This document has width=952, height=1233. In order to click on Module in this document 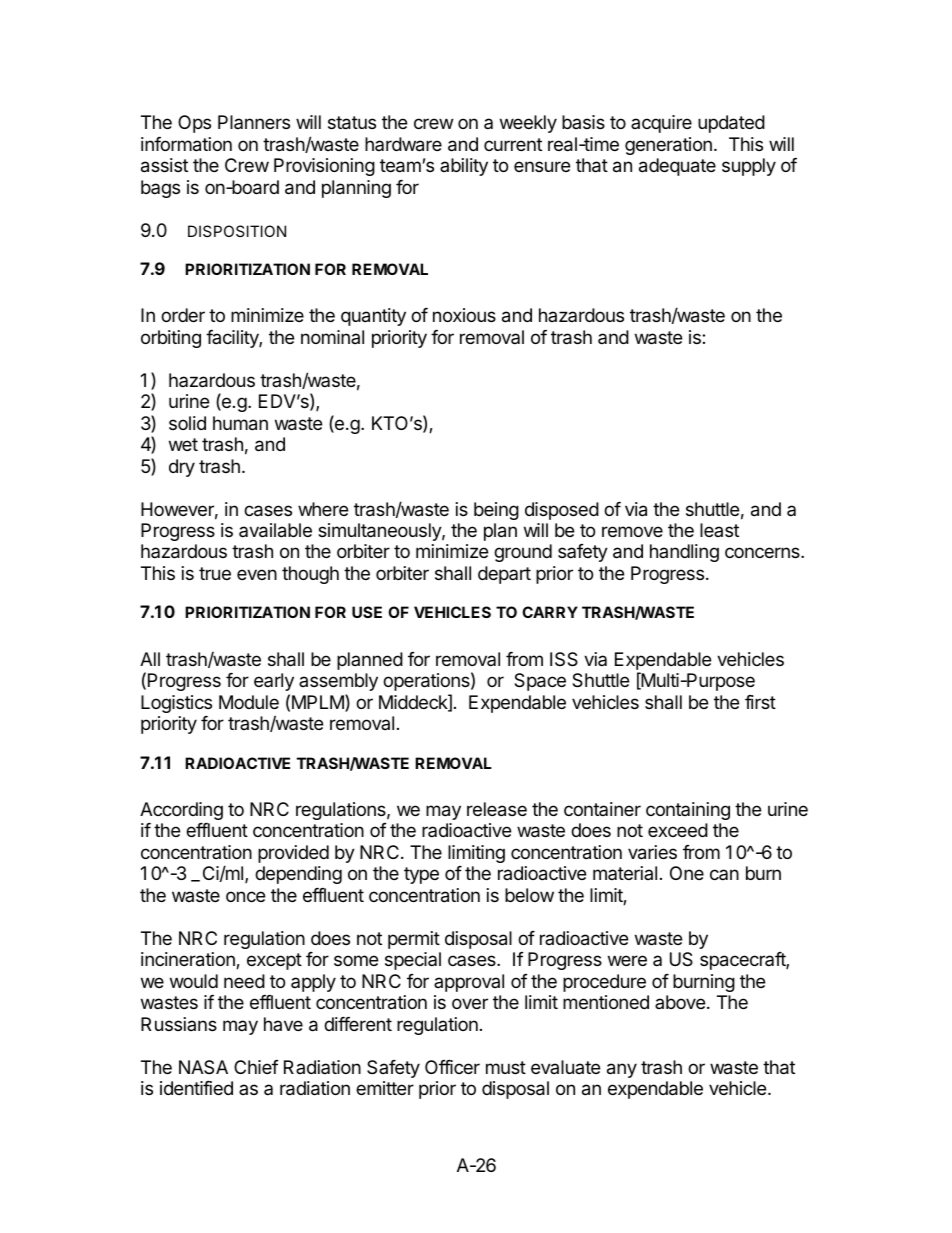, I will do `click(249, 702)`.
